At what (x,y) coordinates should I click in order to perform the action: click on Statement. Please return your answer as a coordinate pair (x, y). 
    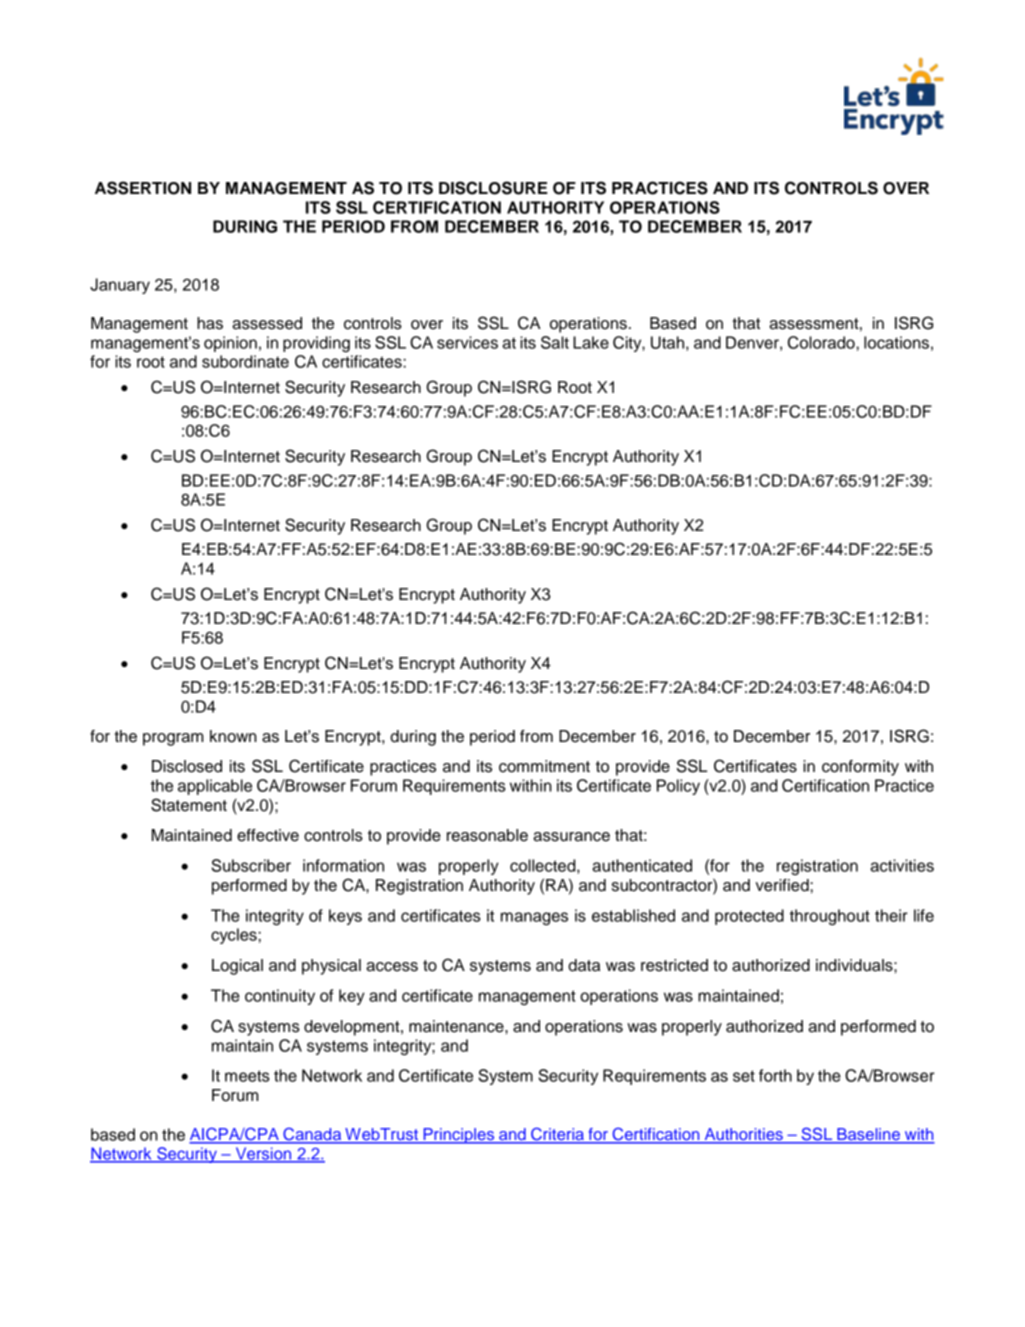
    Looking at the image, I should click on (189, 805).
